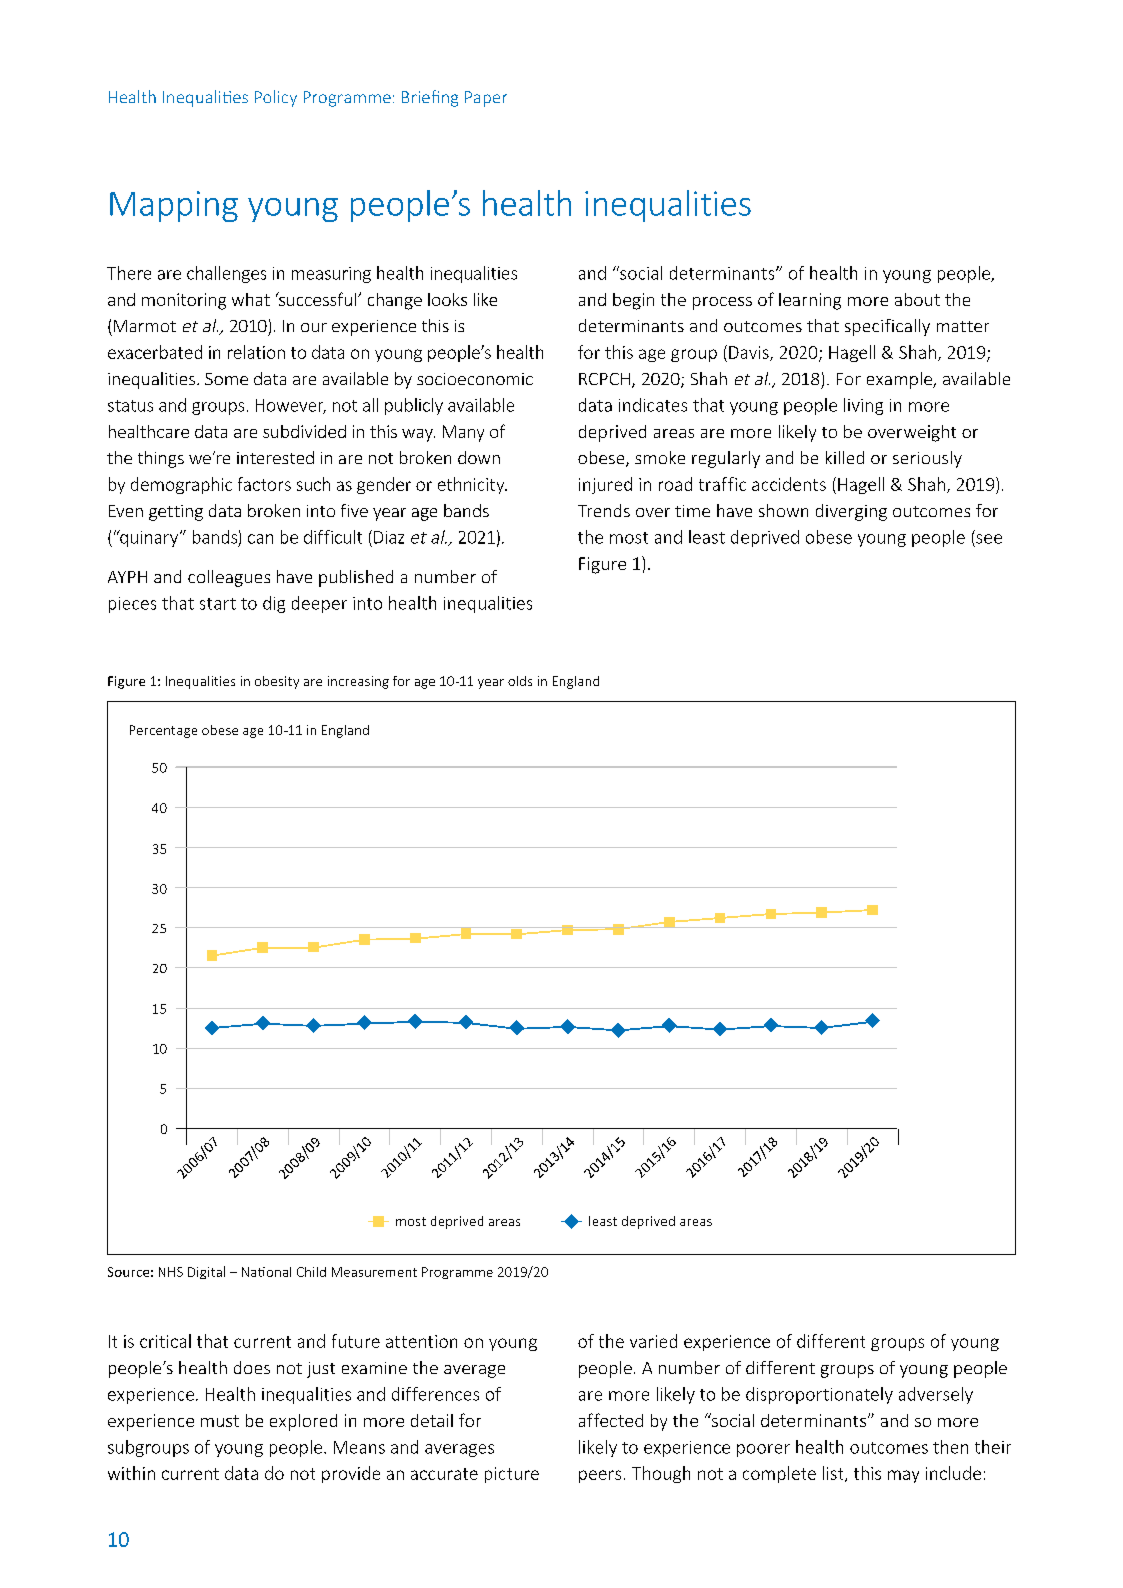 This screenshot has height=1588, width=1123. What do you see at coordinates (486, 99) in the screenshot?
I see `Paper` at bounding box center [486, 99].
